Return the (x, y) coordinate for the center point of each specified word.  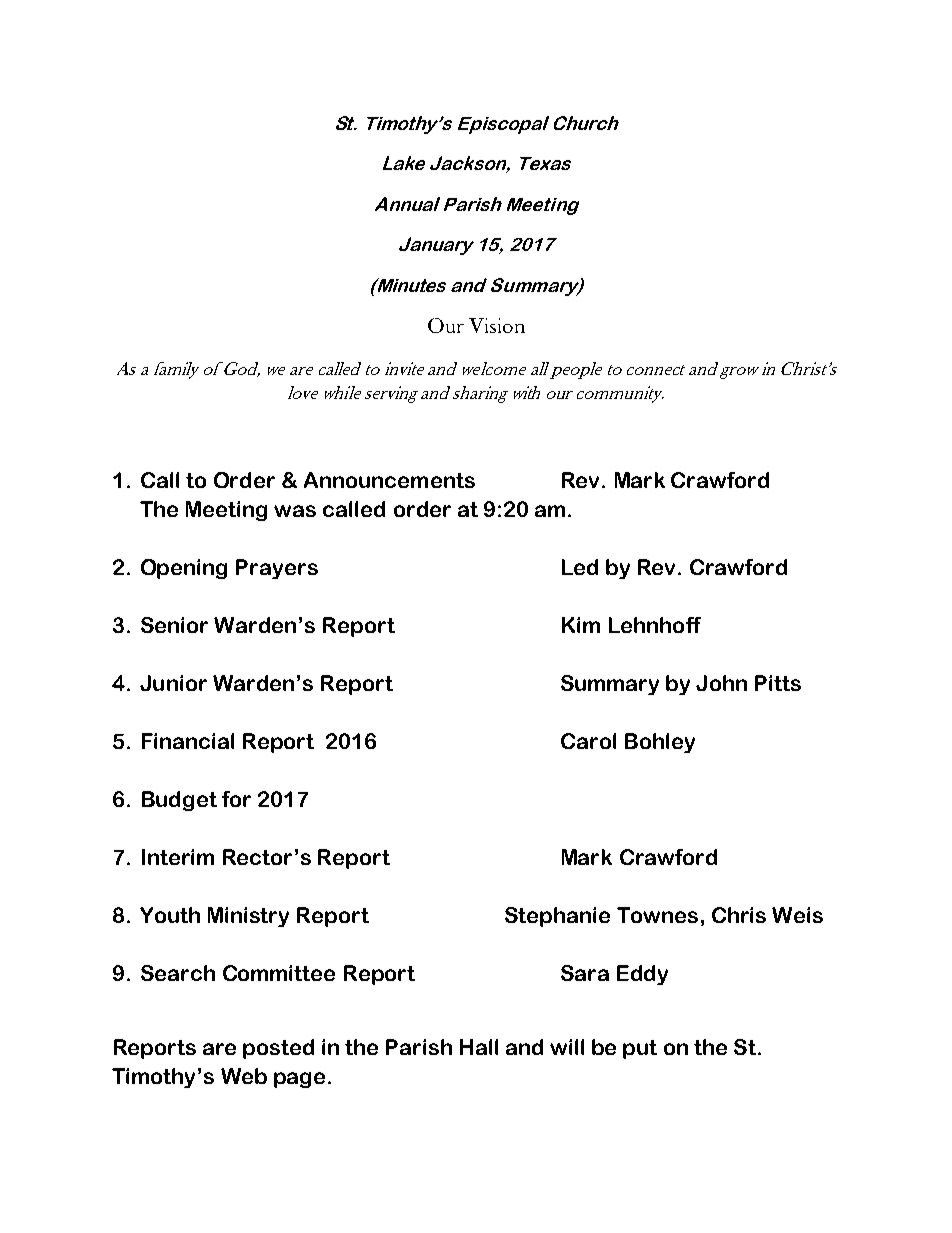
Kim (581, 625)
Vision (497, 325)
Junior (173, 683)
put (640, 1049)
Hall (479, 1047)
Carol (588, 741)
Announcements (389, 480)
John (721, 683)
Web (244, 1076)
